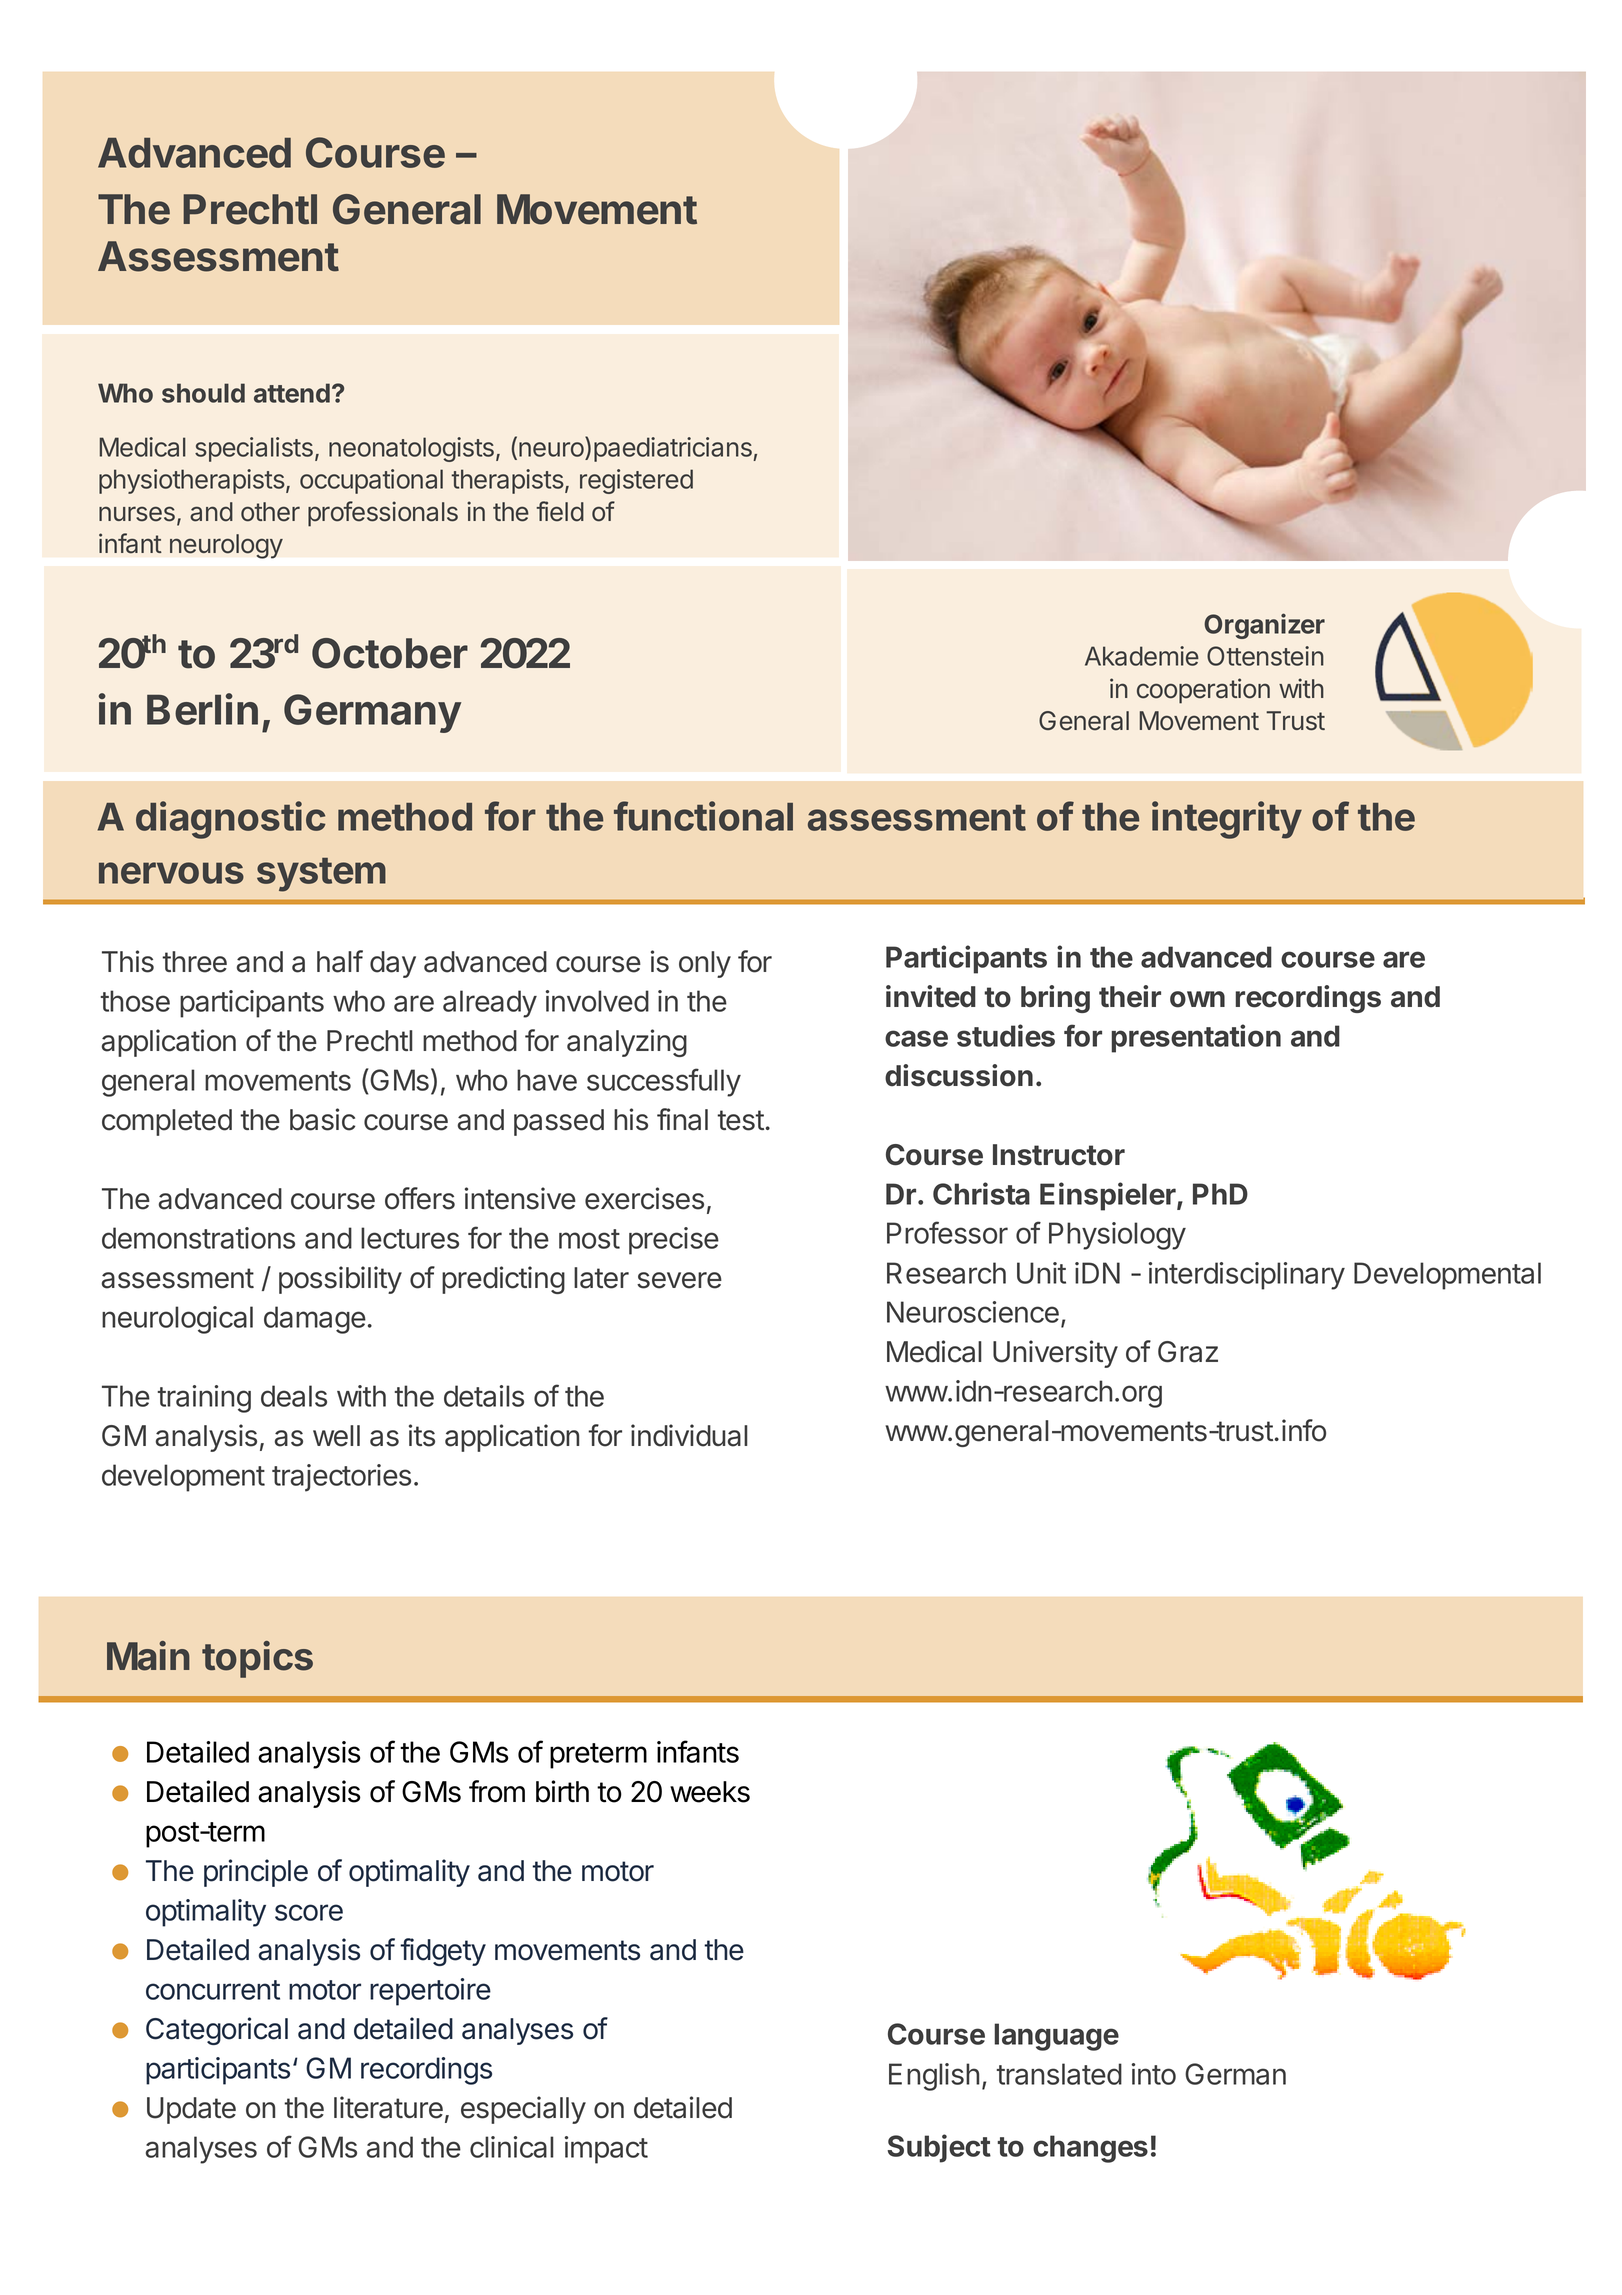  I want to click on Graz, so click(1188, 1352).
